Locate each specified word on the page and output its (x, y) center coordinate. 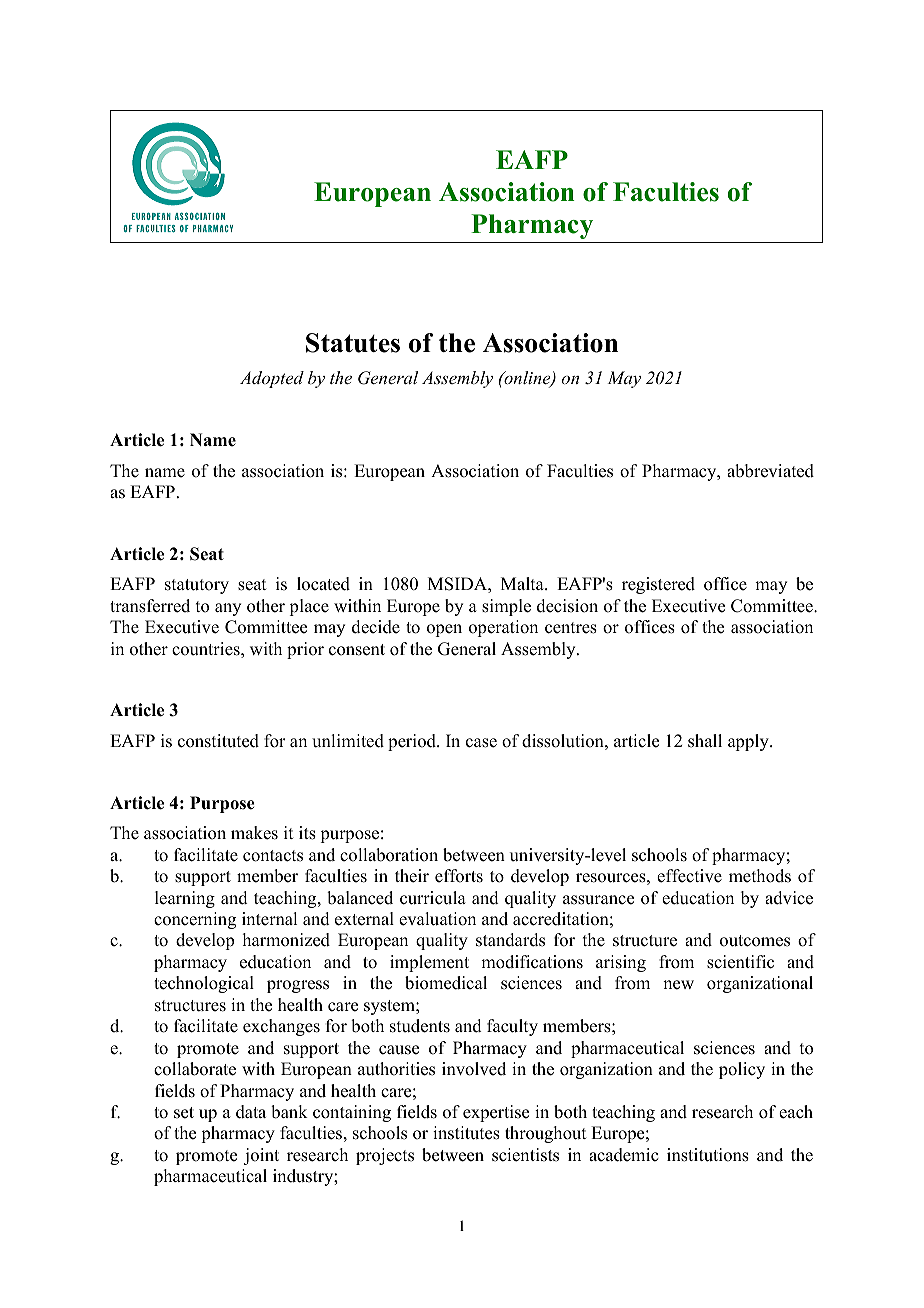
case (481, 743)
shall (705, 741)
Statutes (353, 343)
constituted (218, 741)
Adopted (272, 379)
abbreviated (770, 471)
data (251, 1112)
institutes (466, 1133)
